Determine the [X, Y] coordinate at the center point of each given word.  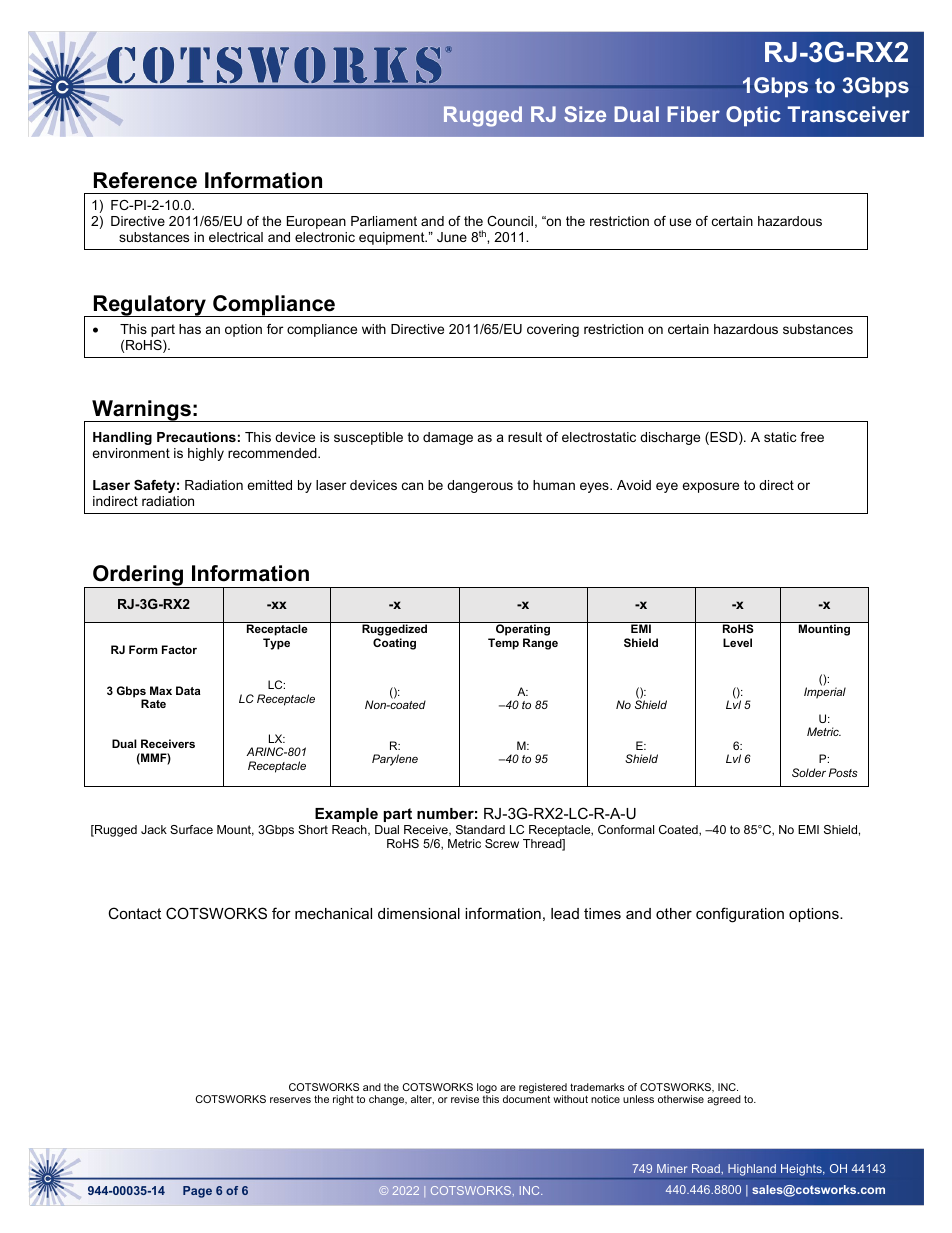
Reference [145, 180]
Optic [753, 116]
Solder [809, 772]
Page [197, 1192]
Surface [191, 829]
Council [510, 221]
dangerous [480, 486]
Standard [480, 829]
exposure [710, 487]
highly [206, 454]
